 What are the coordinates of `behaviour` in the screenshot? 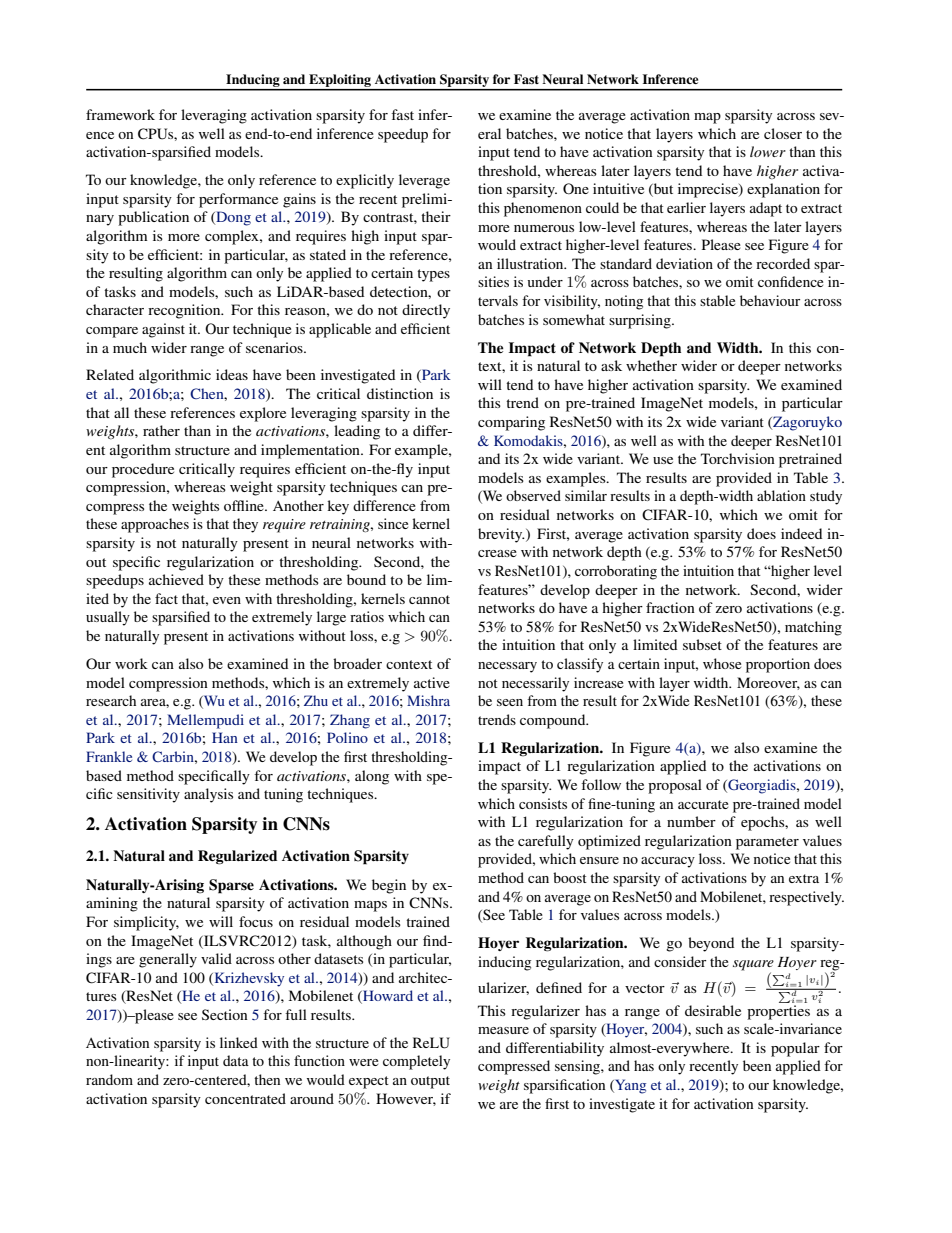 It's located at (770, 300).
